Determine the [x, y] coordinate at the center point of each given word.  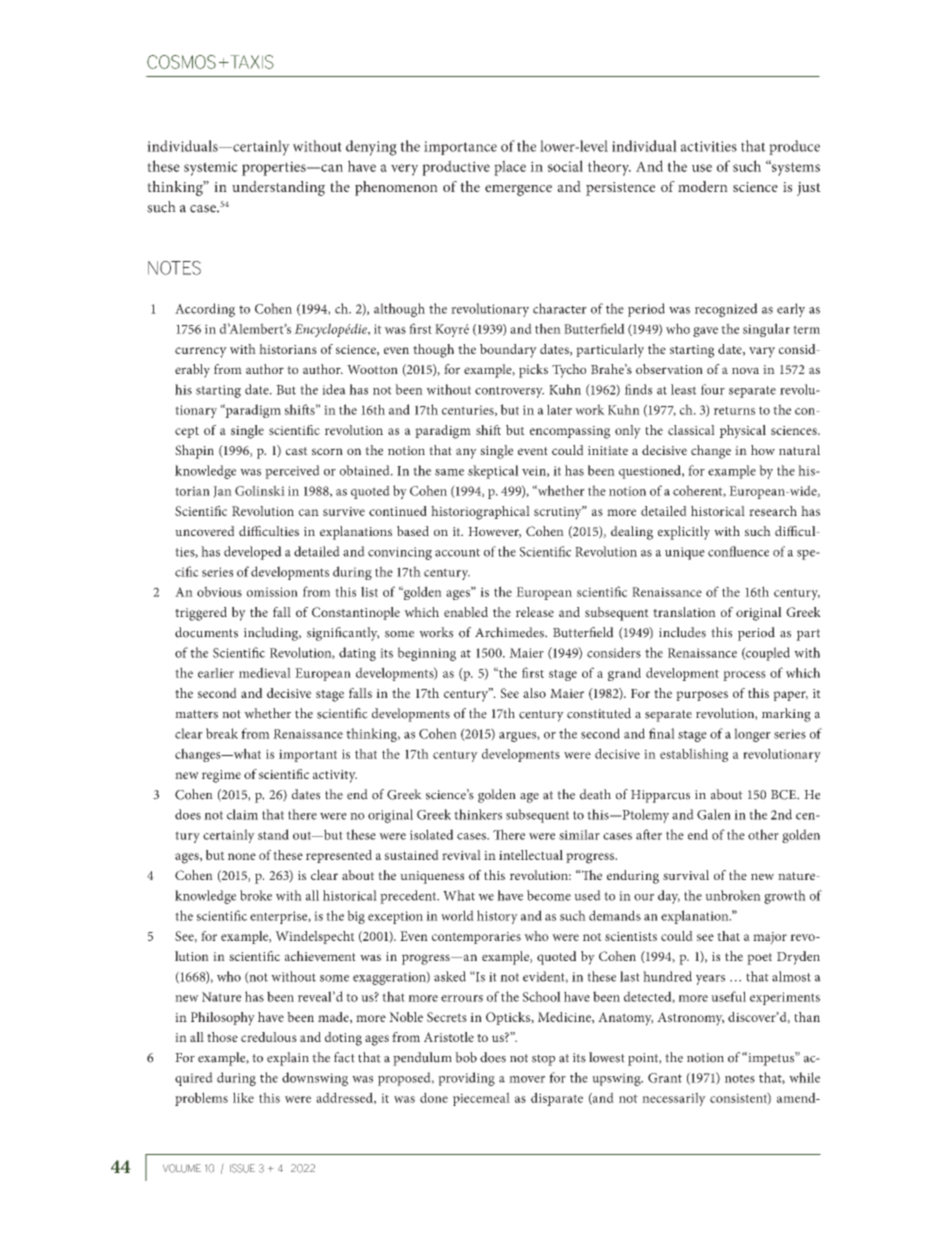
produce [794, 147]
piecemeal [481, 1099]
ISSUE [242, 1168]
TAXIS [251, 62]
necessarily [674, 1099]
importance [460, 148]
